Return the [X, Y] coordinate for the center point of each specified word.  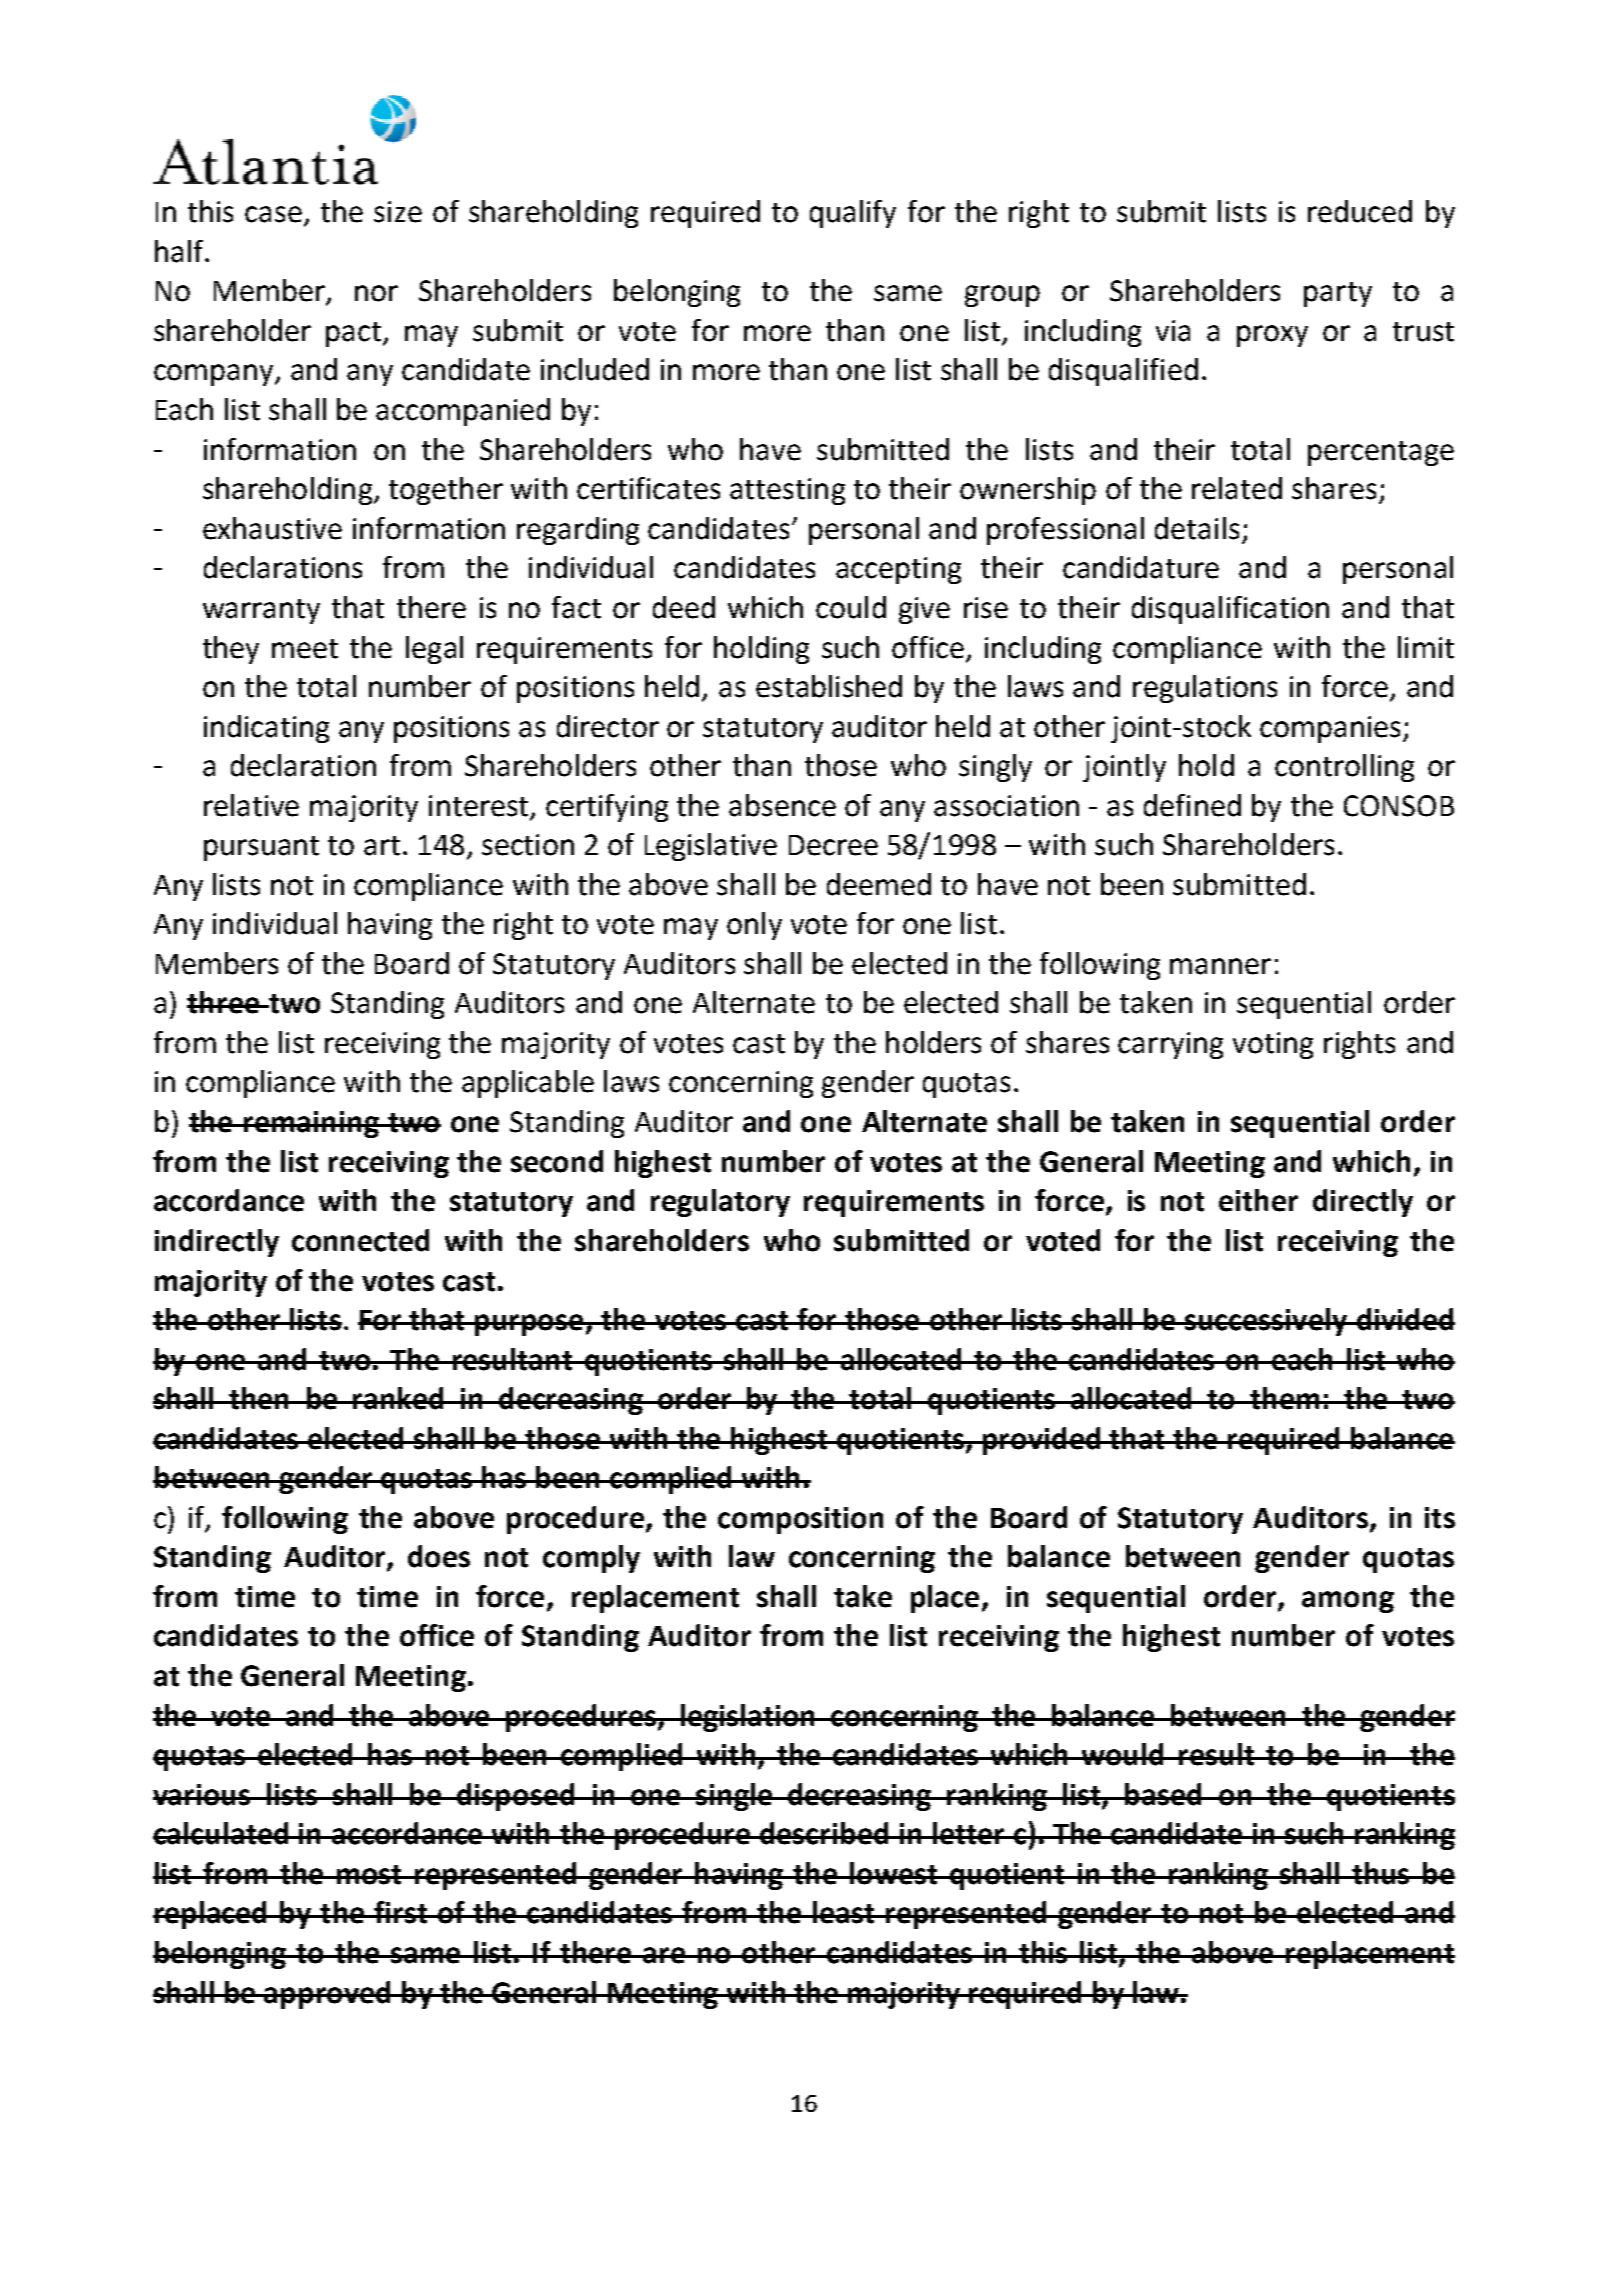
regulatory [720, 1203]
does [439, 1556]
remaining [311, 1124]
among [1348, 1602]
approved [328, 1995]
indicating [266, 729]
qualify [853, 214]
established [829, 686]
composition [800, 1520]
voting [1273, 1045]
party [1338, 294]
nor [376, 293]
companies [1330, 729]
